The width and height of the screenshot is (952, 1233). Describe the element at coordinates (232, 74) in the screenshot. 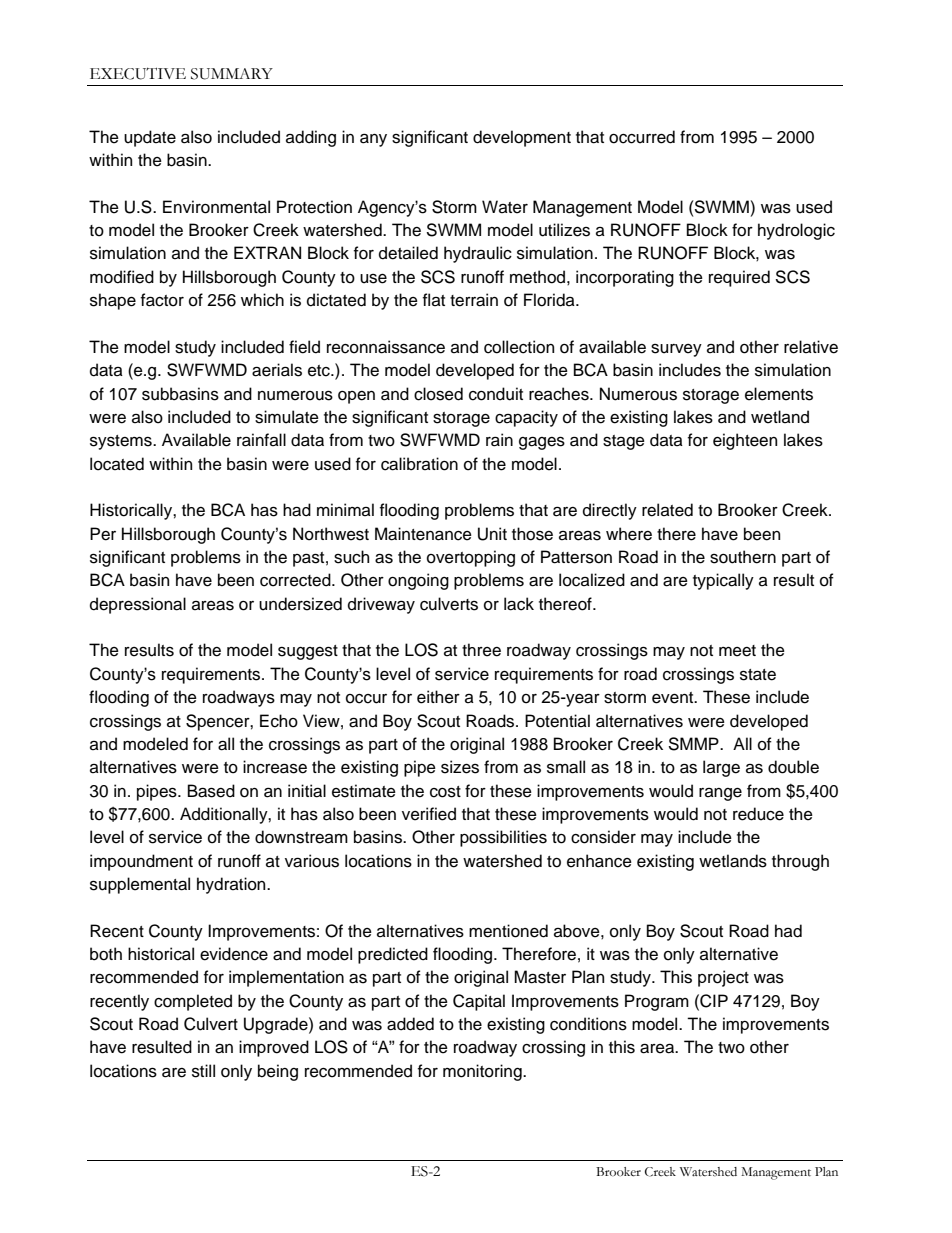

I see `SUMMARY` at that location.
